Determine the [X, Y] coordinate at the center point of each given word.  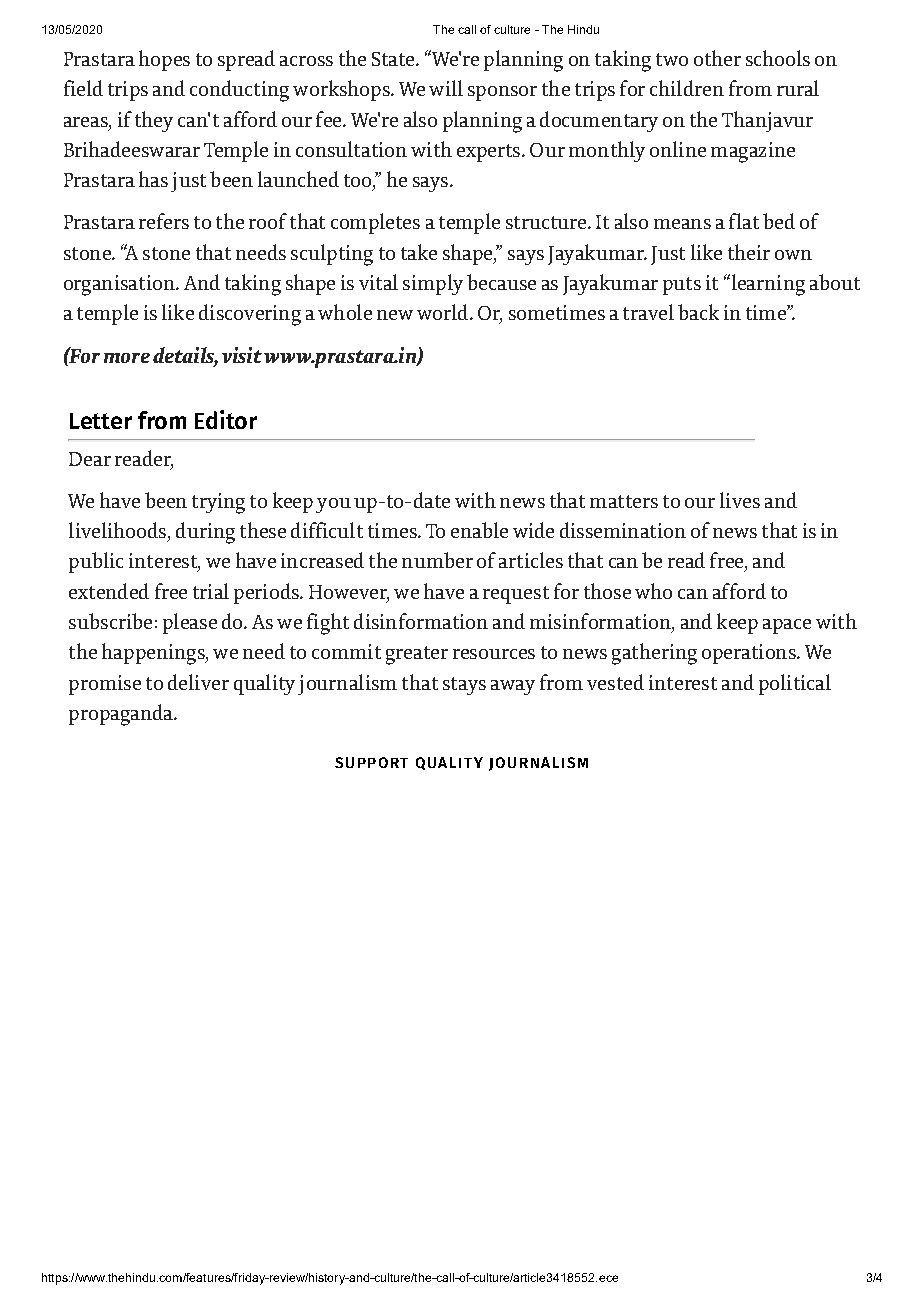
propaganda [122, 715]
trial [211, 591]
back [698, 312]
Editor [226, 419]
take [419, 252]
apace [787, 626]
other [717, 58]
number [437, 560]
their [749, 252]
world [444, 312]
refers [164, 221]
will [446, 88]
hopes [164, 60]
